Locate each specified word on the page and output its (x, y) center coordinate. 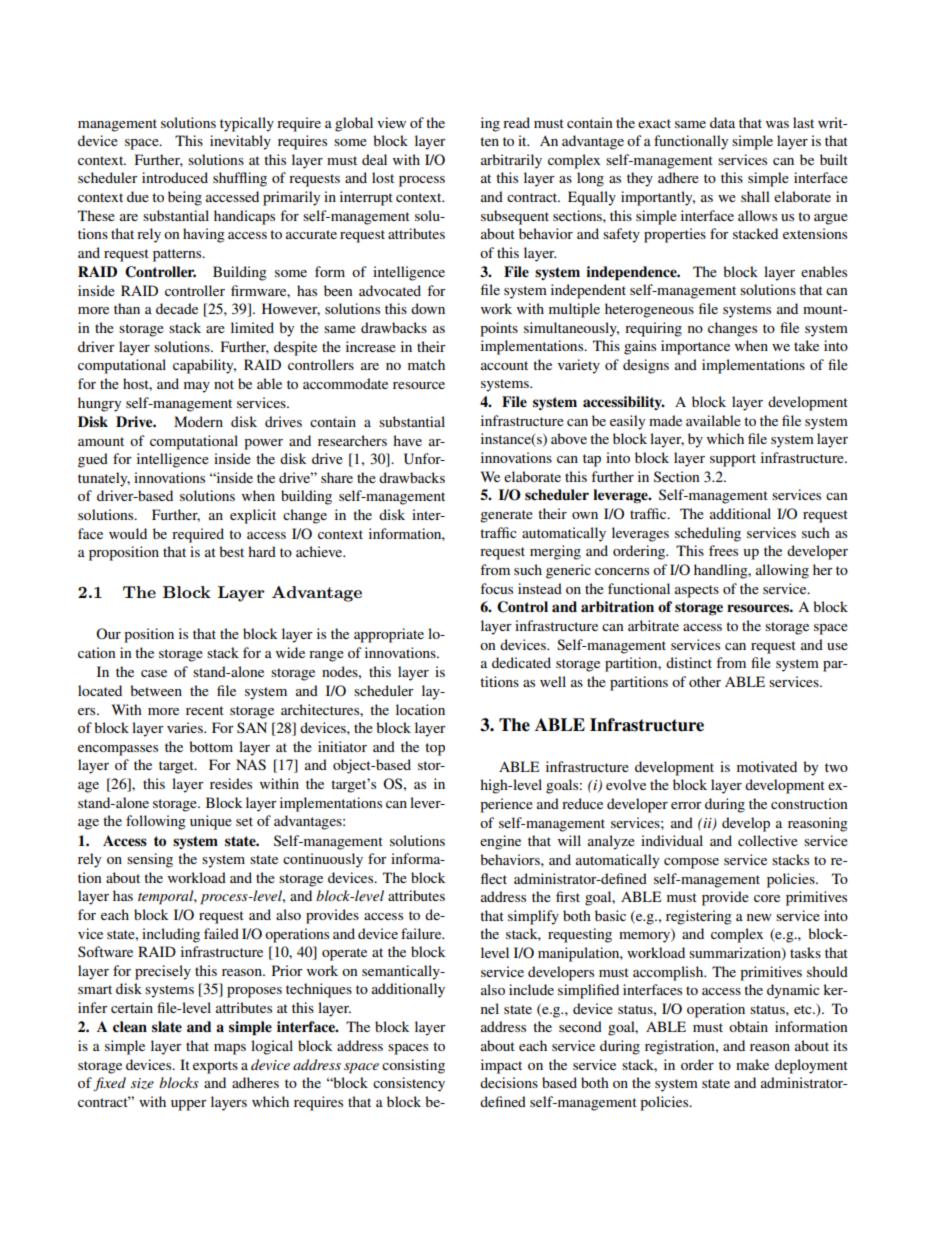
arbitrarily (511, 161)
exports (215, 1067)
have (407, 440)
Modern (198, 421)
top (435, 749)
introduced (175, 177)
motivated (767, 766)
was (777, 124)
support (733, 460)
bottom (211, 746)
